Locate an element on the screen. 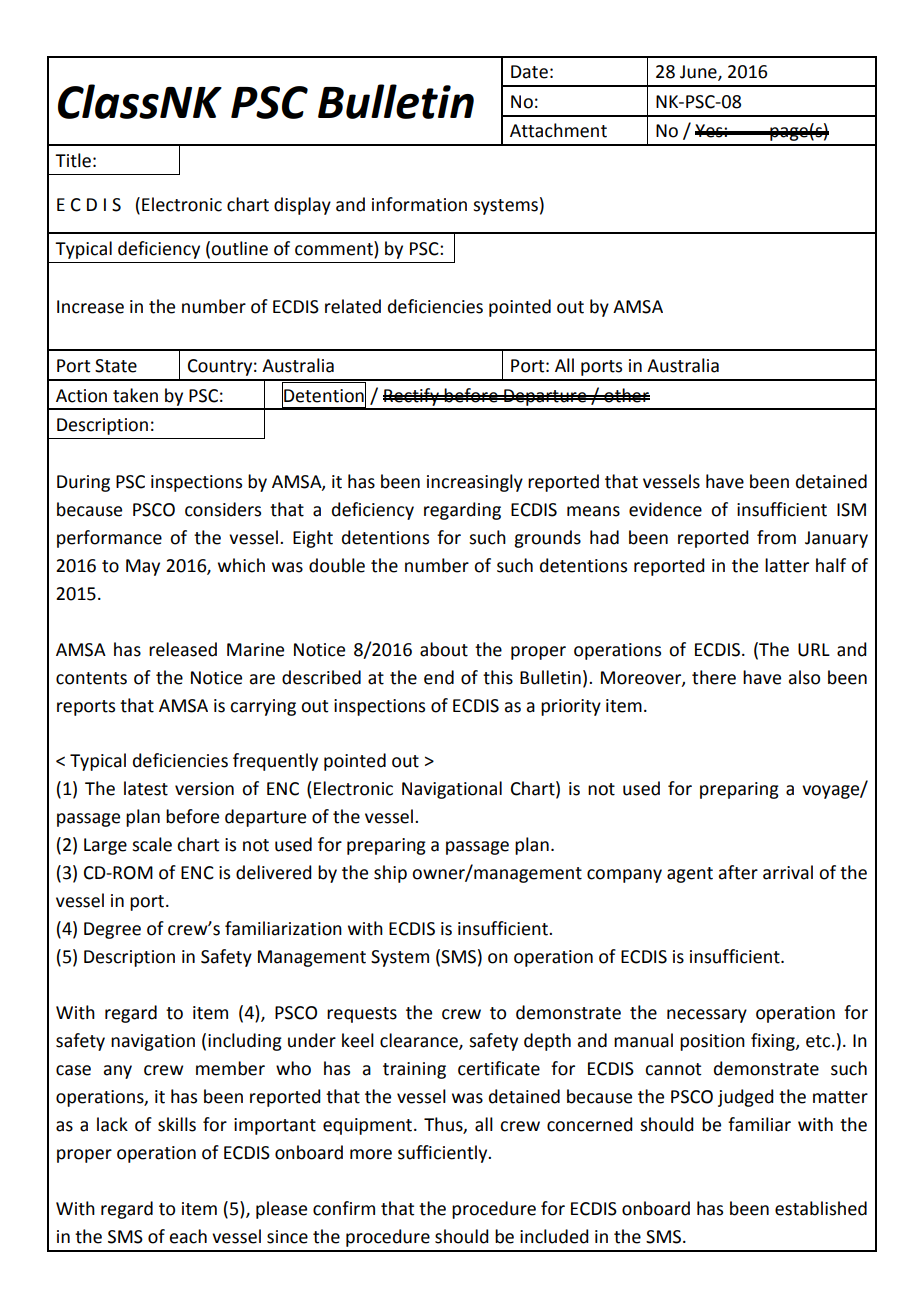  scale is located at coordinates (152, 844).
